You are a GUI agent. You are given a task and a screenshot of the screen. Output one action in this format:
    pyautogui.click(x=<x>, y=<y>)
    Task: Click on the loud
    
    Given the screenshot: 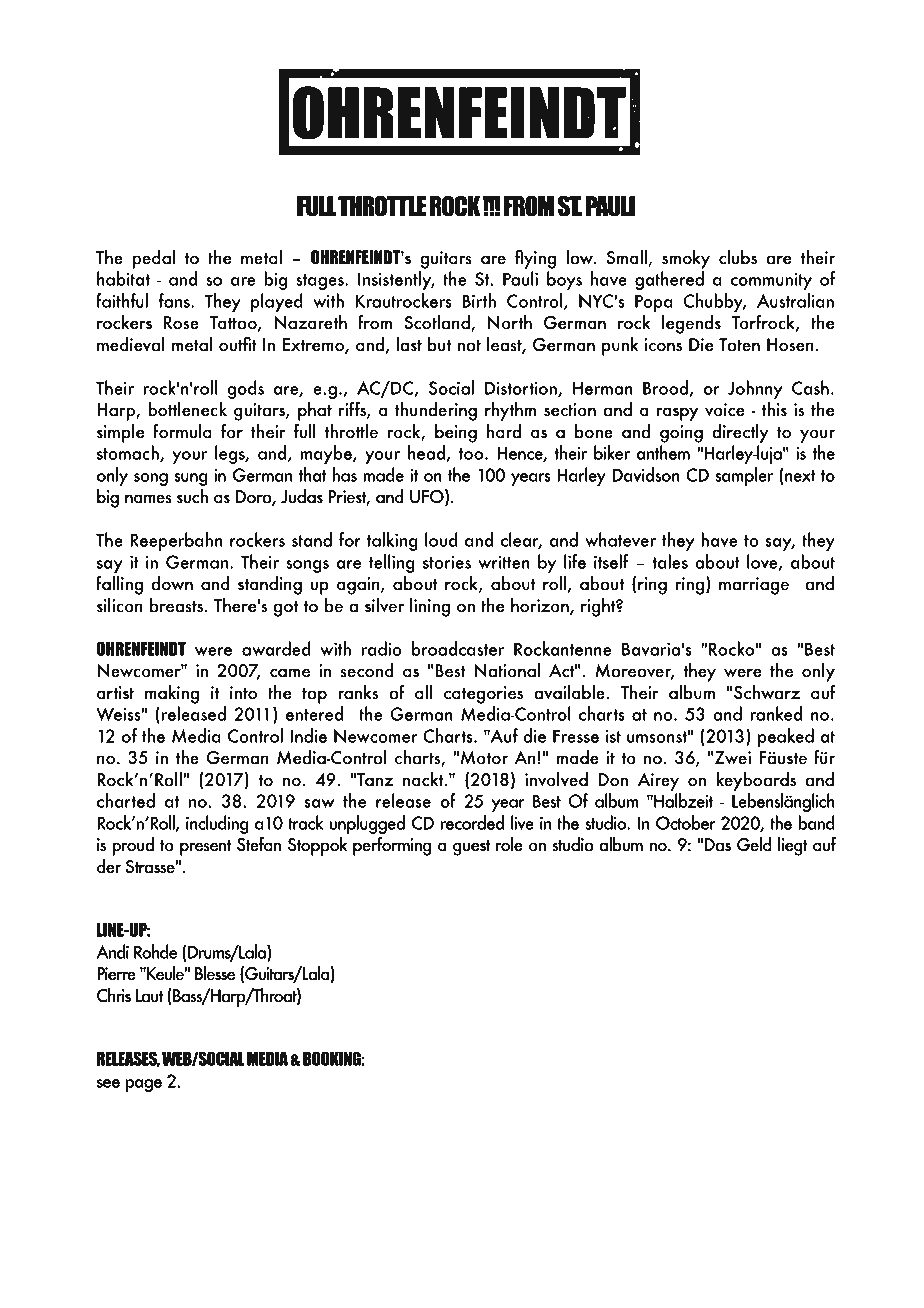 What is the action you would take?
    pyautogui.click(x=441, y=539)
